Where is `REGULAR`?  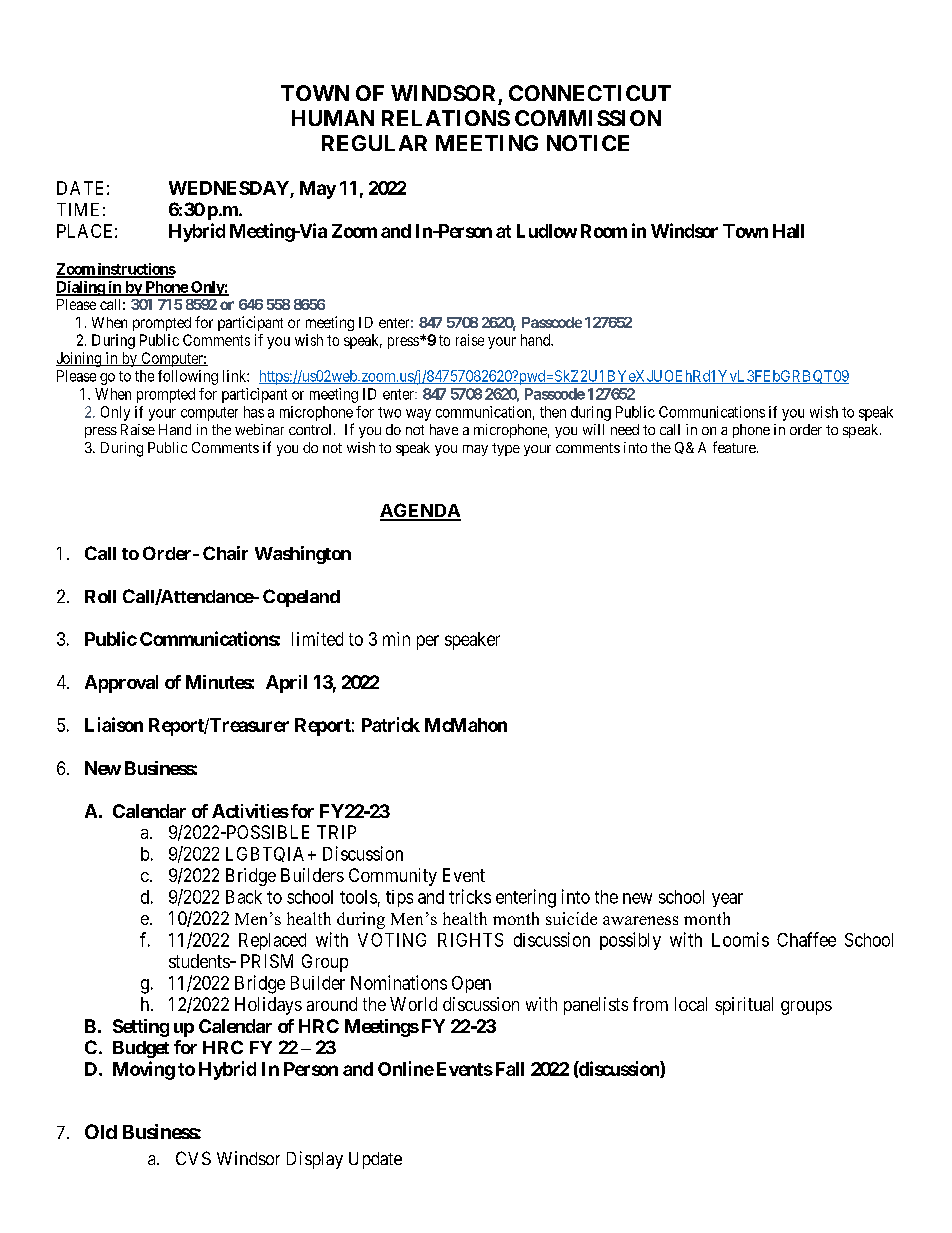
REGULAR is located at coordinates (374, 143).
